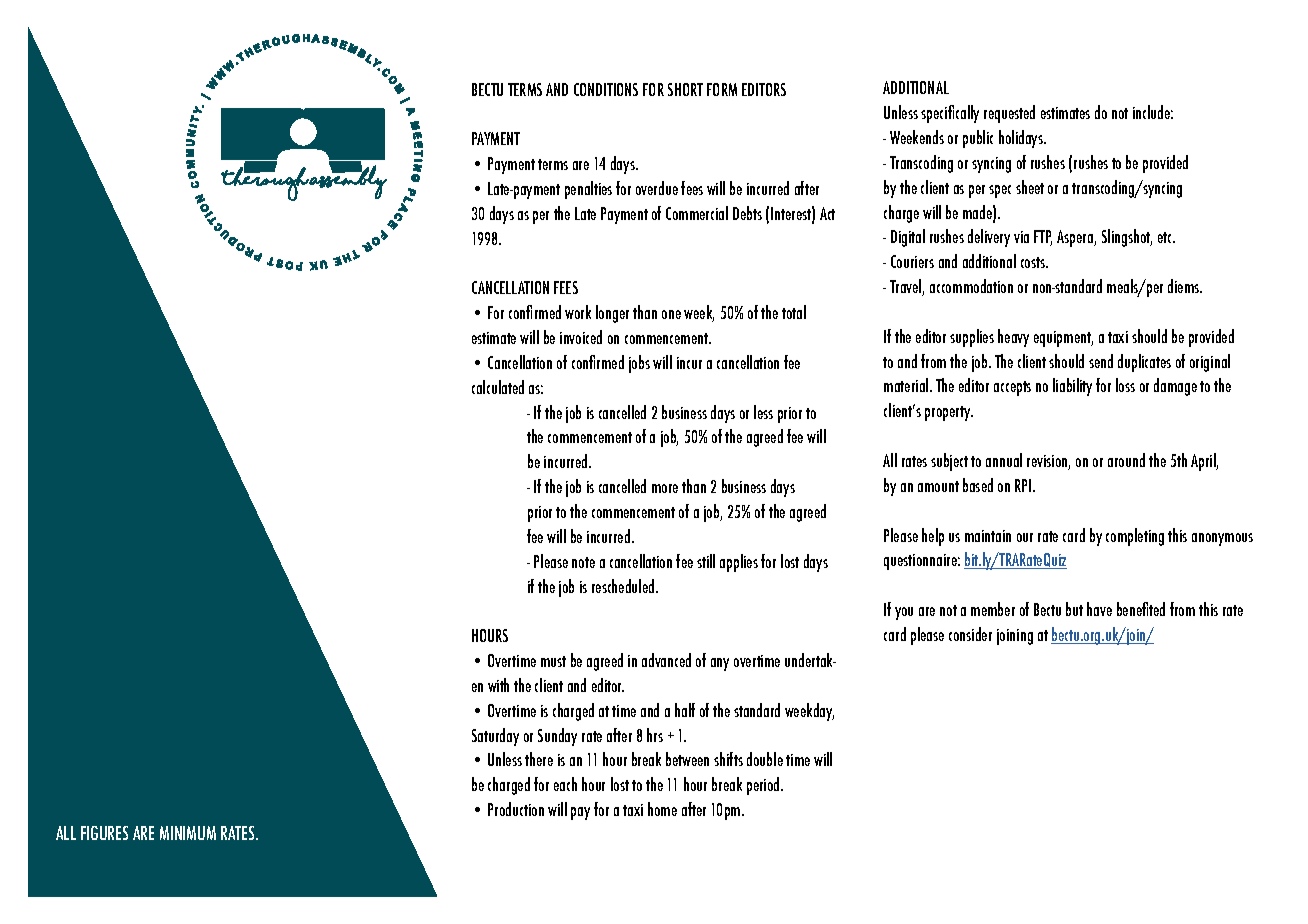 Image resolution: width=1308 pixels, height=924 pixels. What do you see at coordinates (1009, 114) in the image?
I see `requested` at bounding box center [1009, 114].
